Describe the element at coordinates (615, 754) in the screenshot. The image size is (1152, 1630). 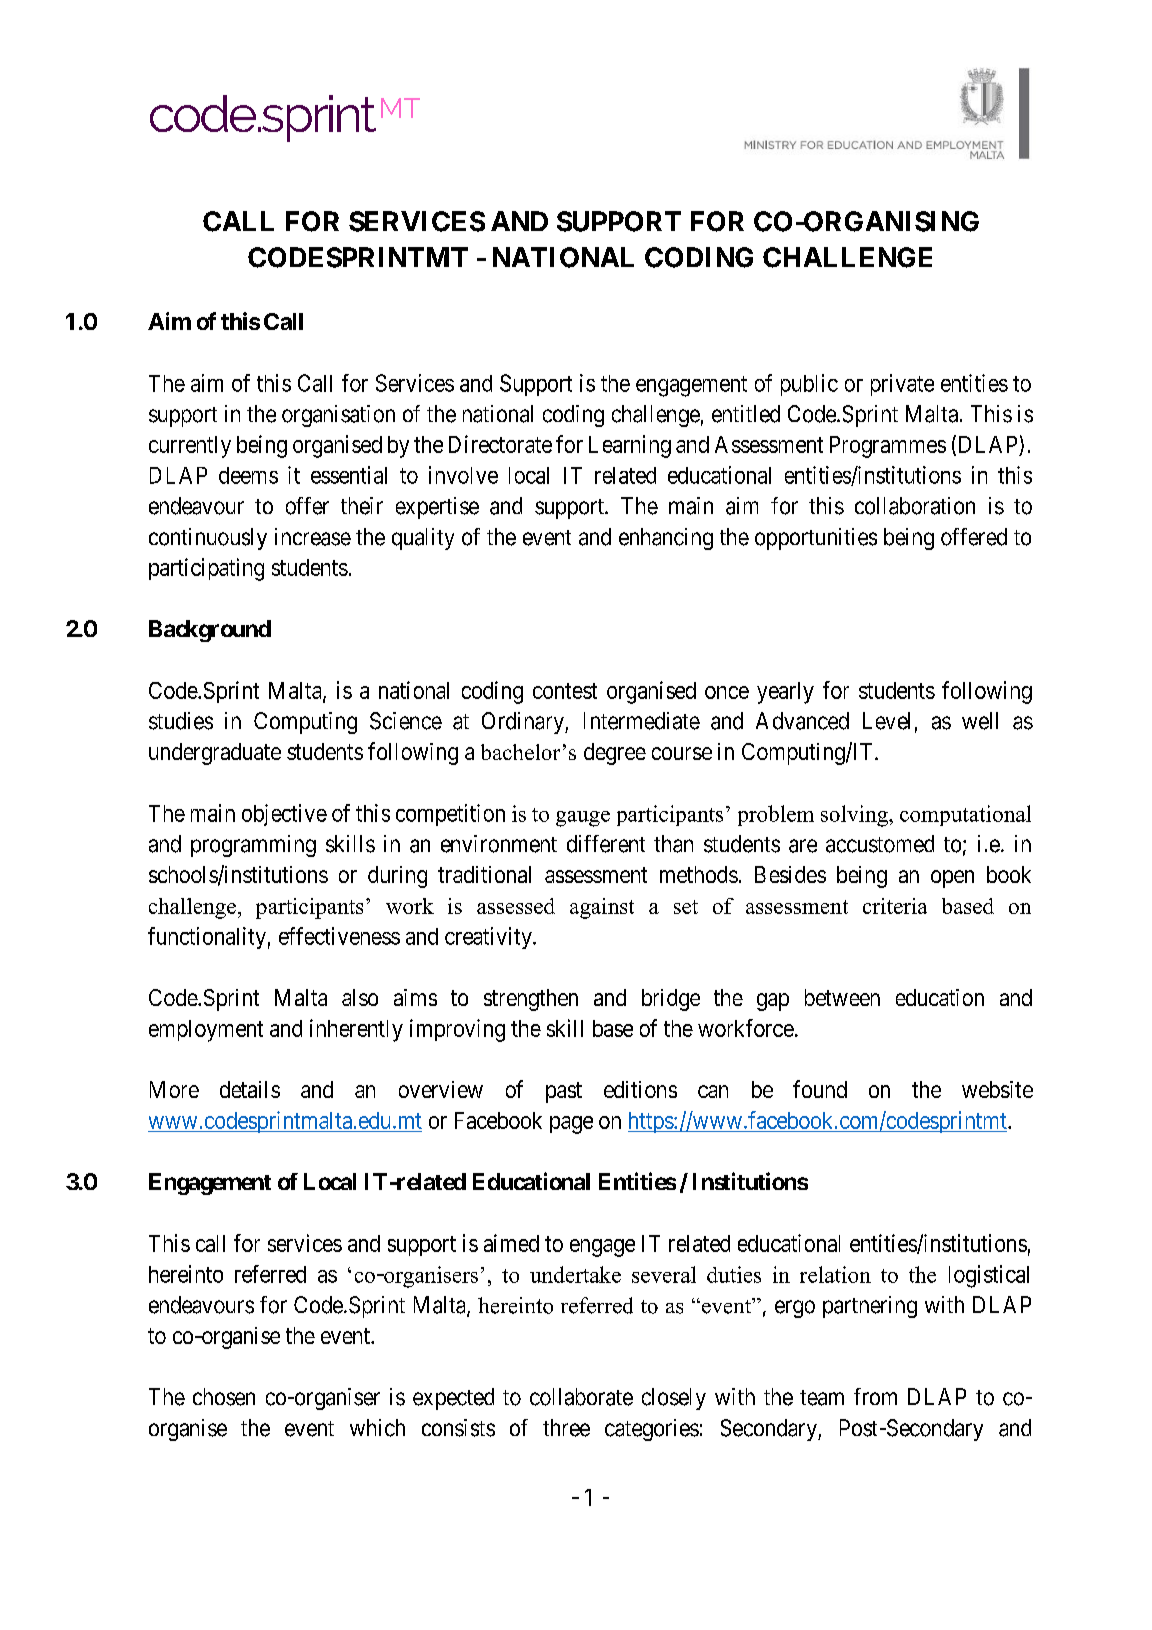
I see `degree` at that location.
